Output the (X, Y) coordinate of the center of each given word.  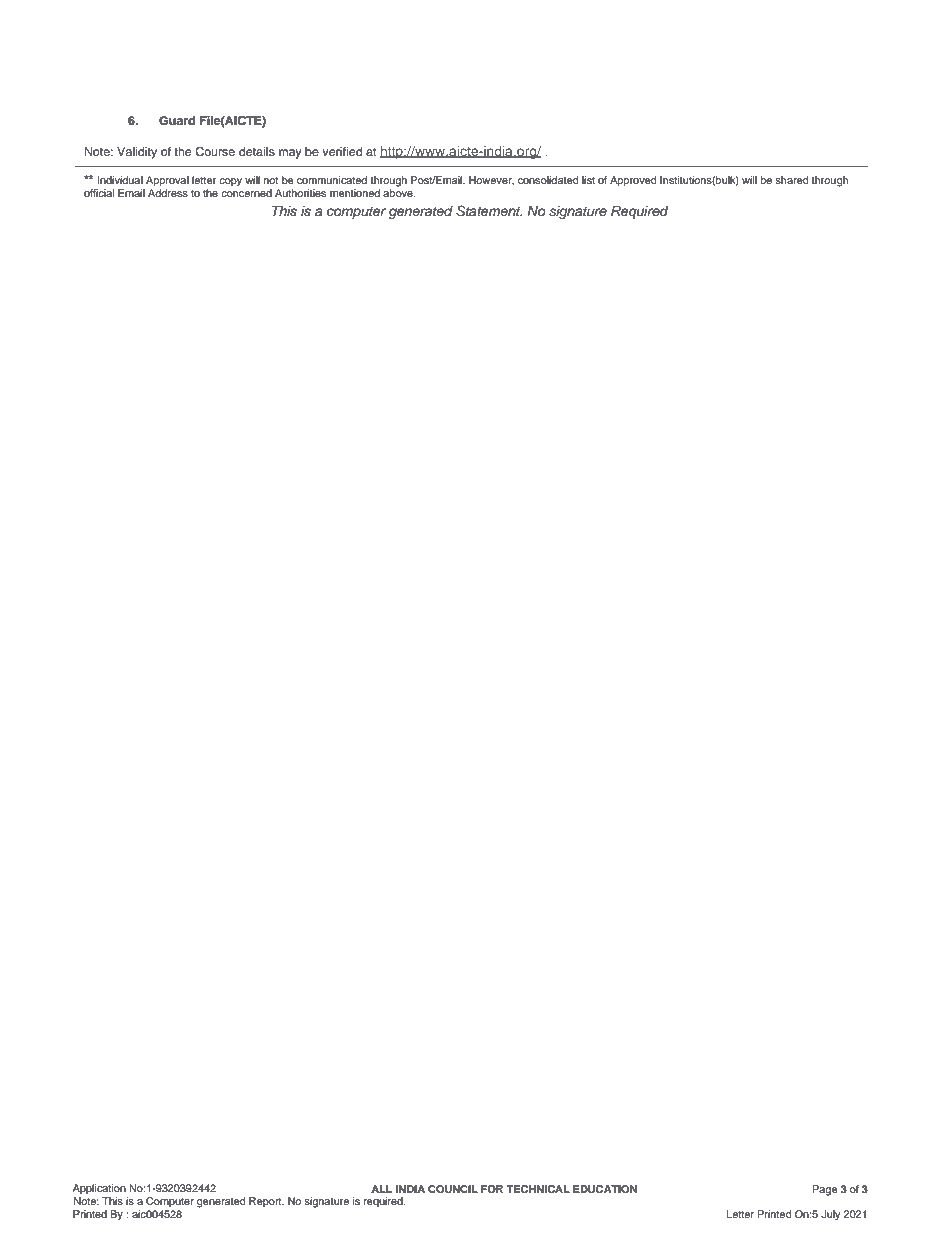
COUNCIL (453, 1189)
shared (792, 180)
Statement (489, 211)
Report (266, 1202)
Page (825, 1190)
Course (215, 152)
